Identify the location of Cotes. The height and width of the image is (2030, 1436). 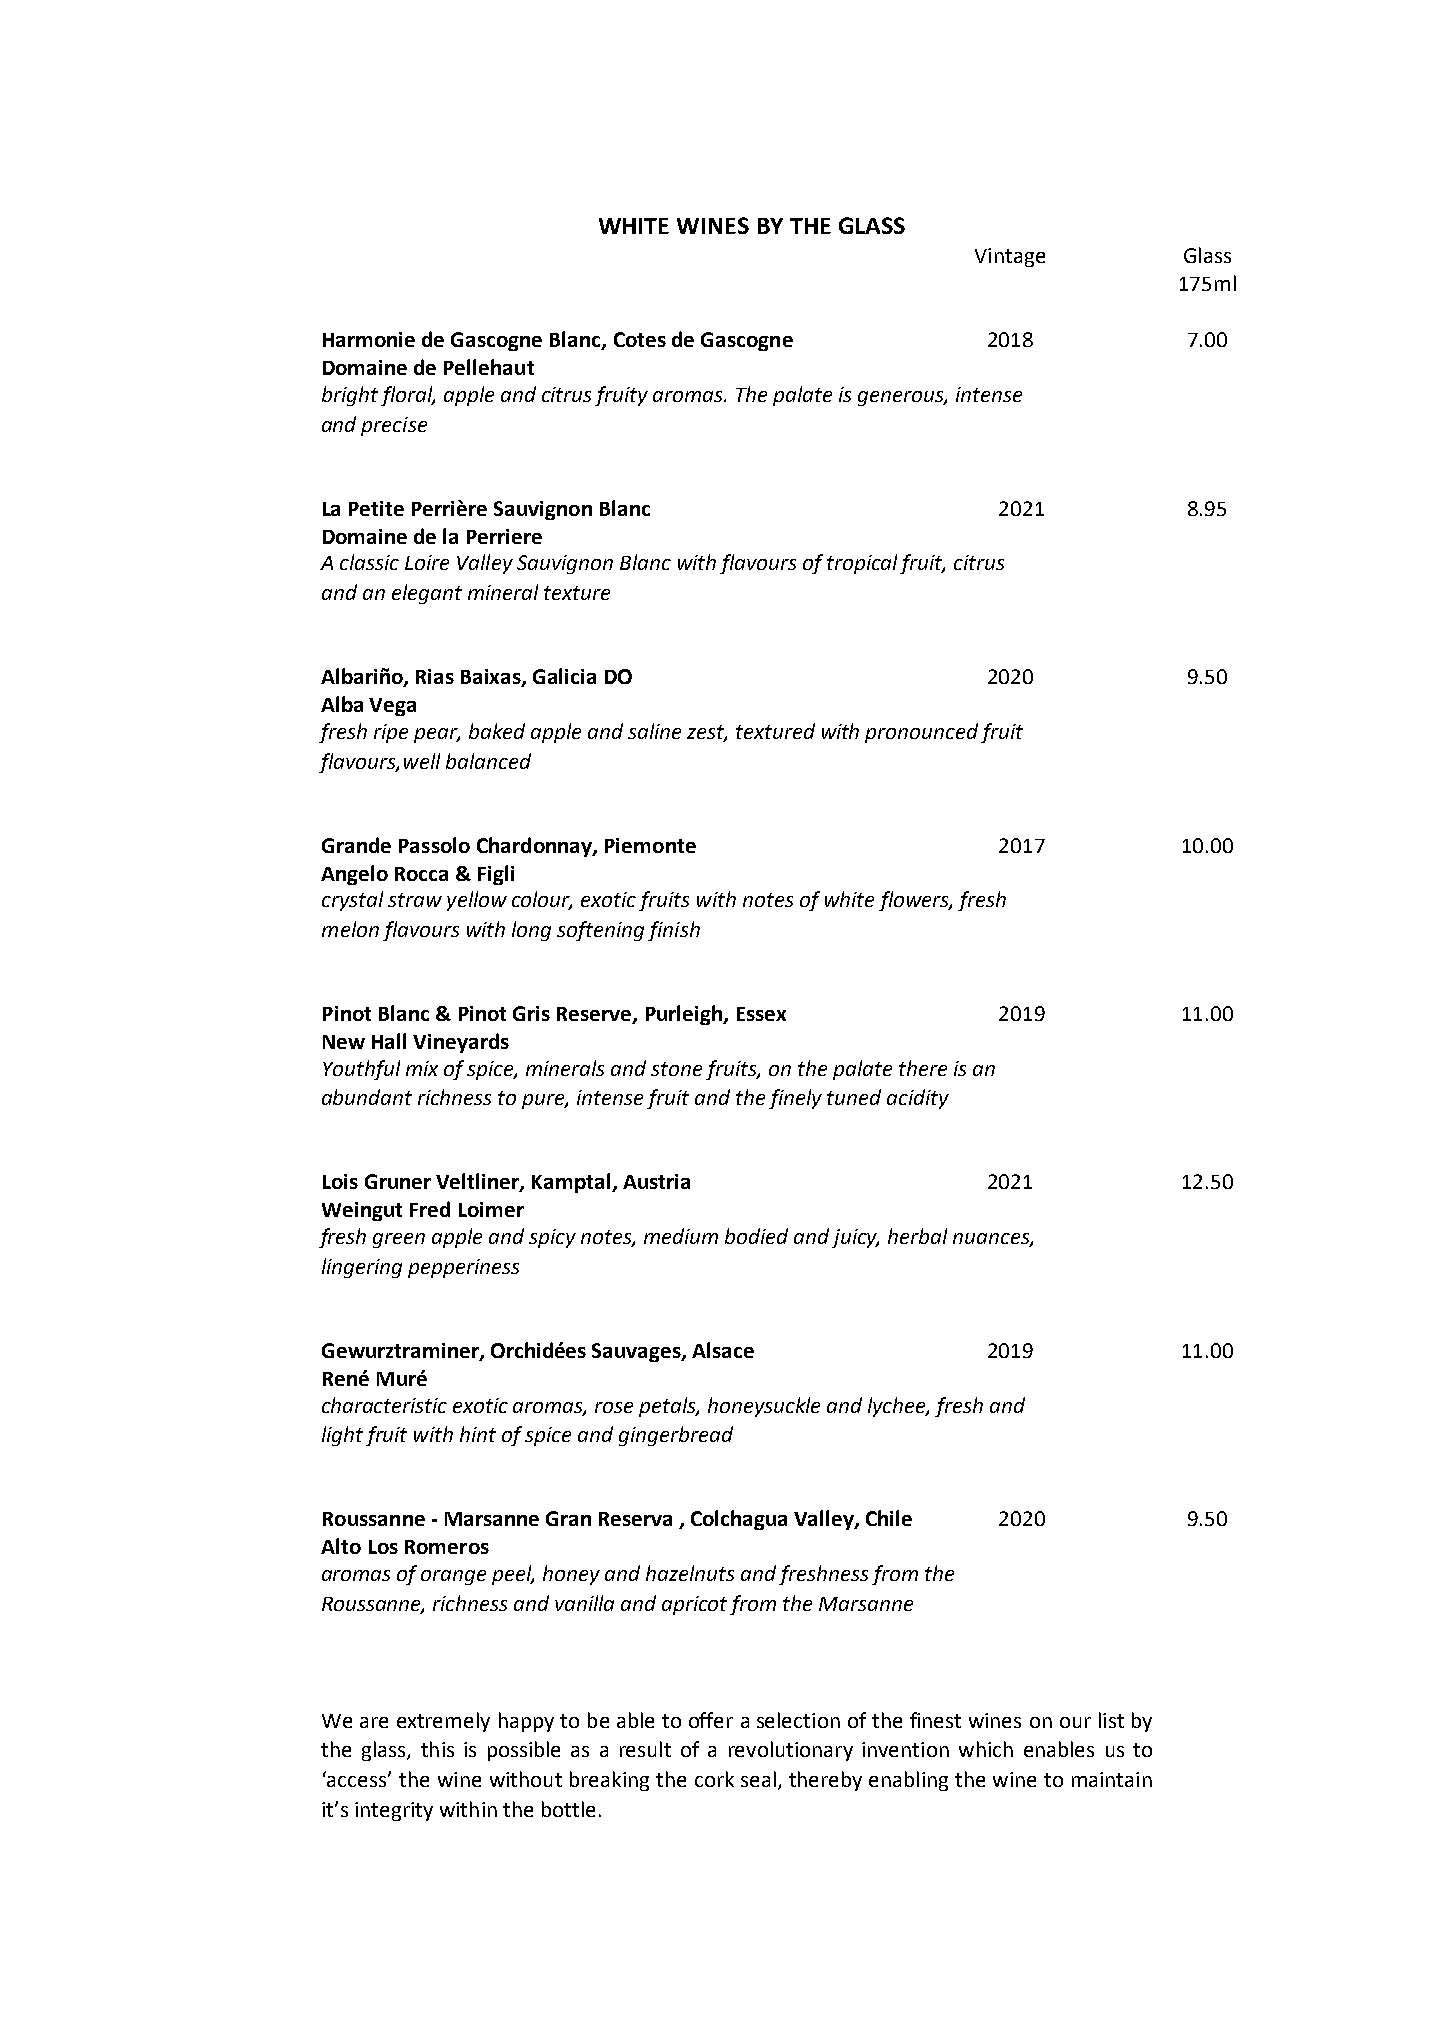
(640, 339).
